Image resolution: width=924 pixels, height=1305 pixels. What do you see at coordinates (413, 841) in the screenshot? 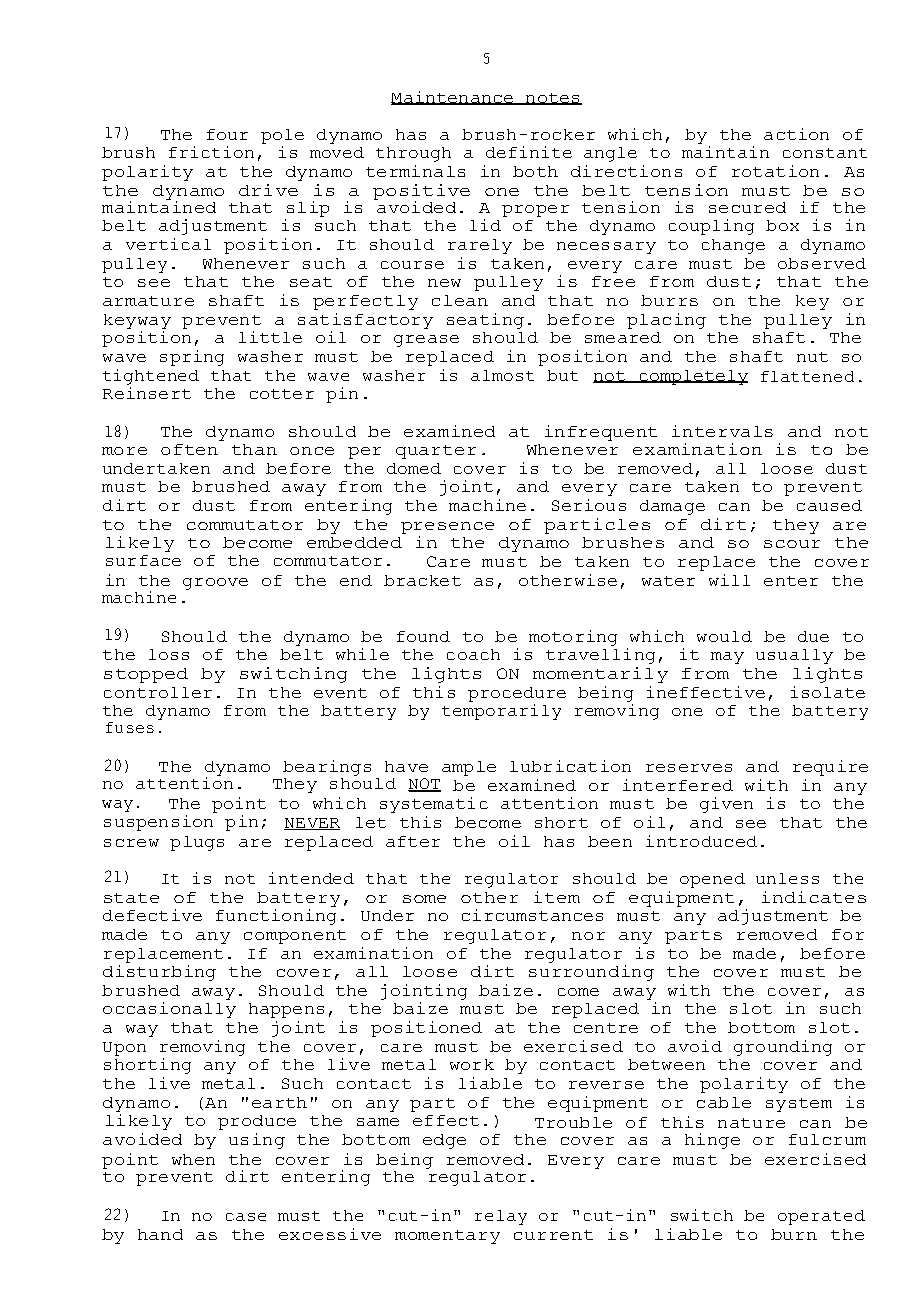
I see `after` at bounding box center [413, 841].
